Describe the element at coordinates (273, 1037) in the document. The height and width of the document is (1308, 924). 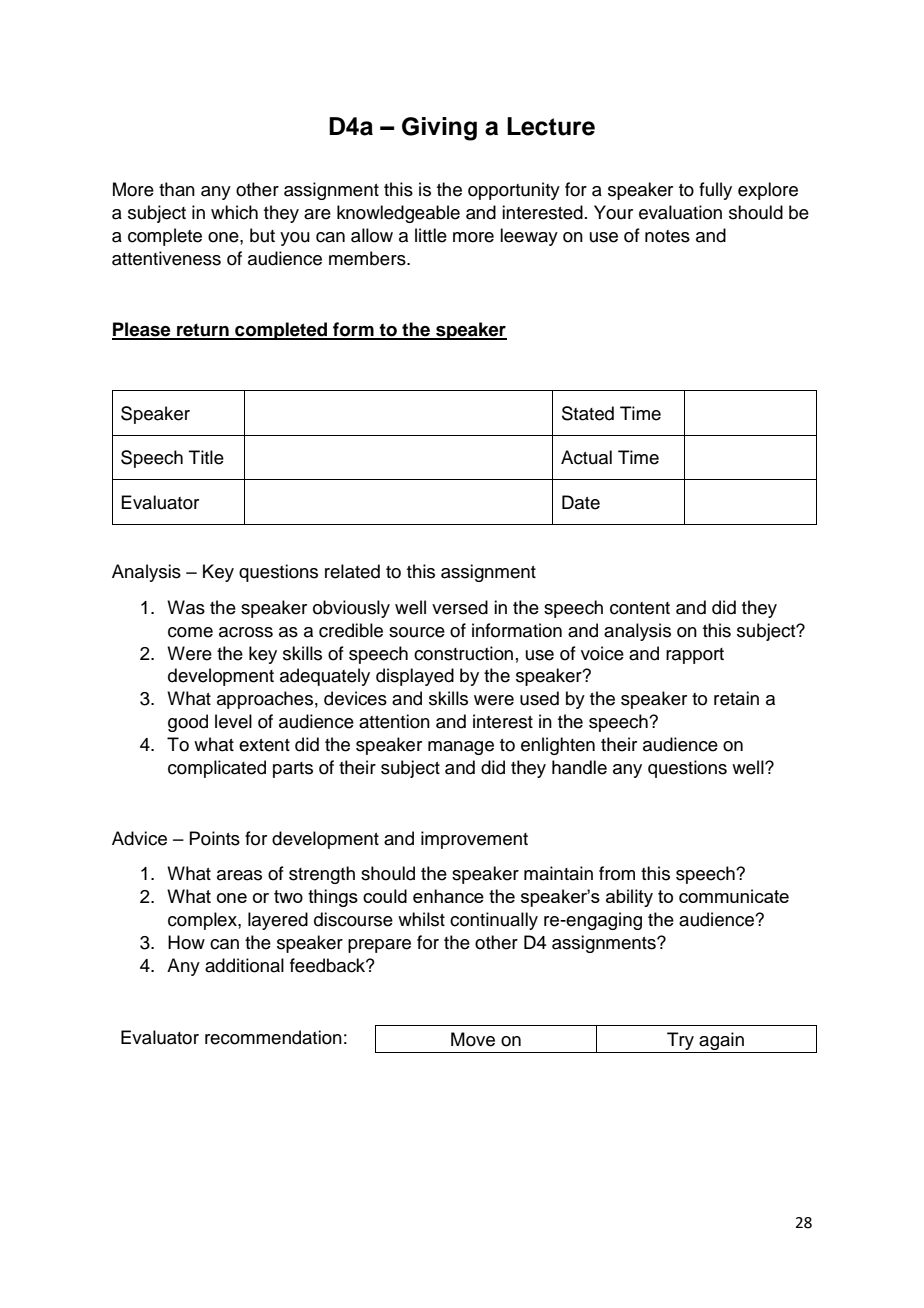
I see `recommendation` at that location.
